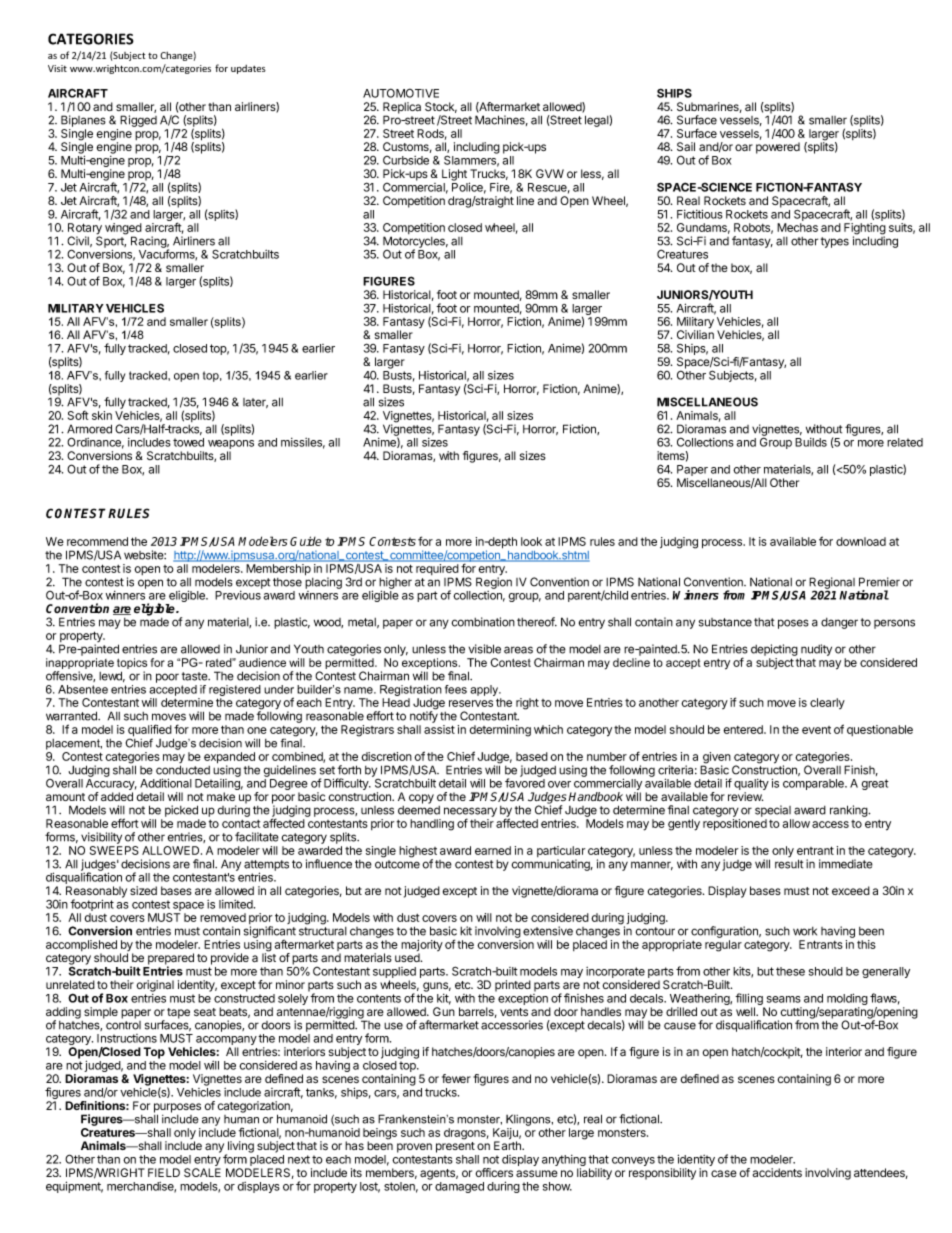 The width and height of the screenshot is (952, 1233). What do you see at coordinates (778, 148) in the screenshot?
I see `powered` at bounding box center [778, 148].
